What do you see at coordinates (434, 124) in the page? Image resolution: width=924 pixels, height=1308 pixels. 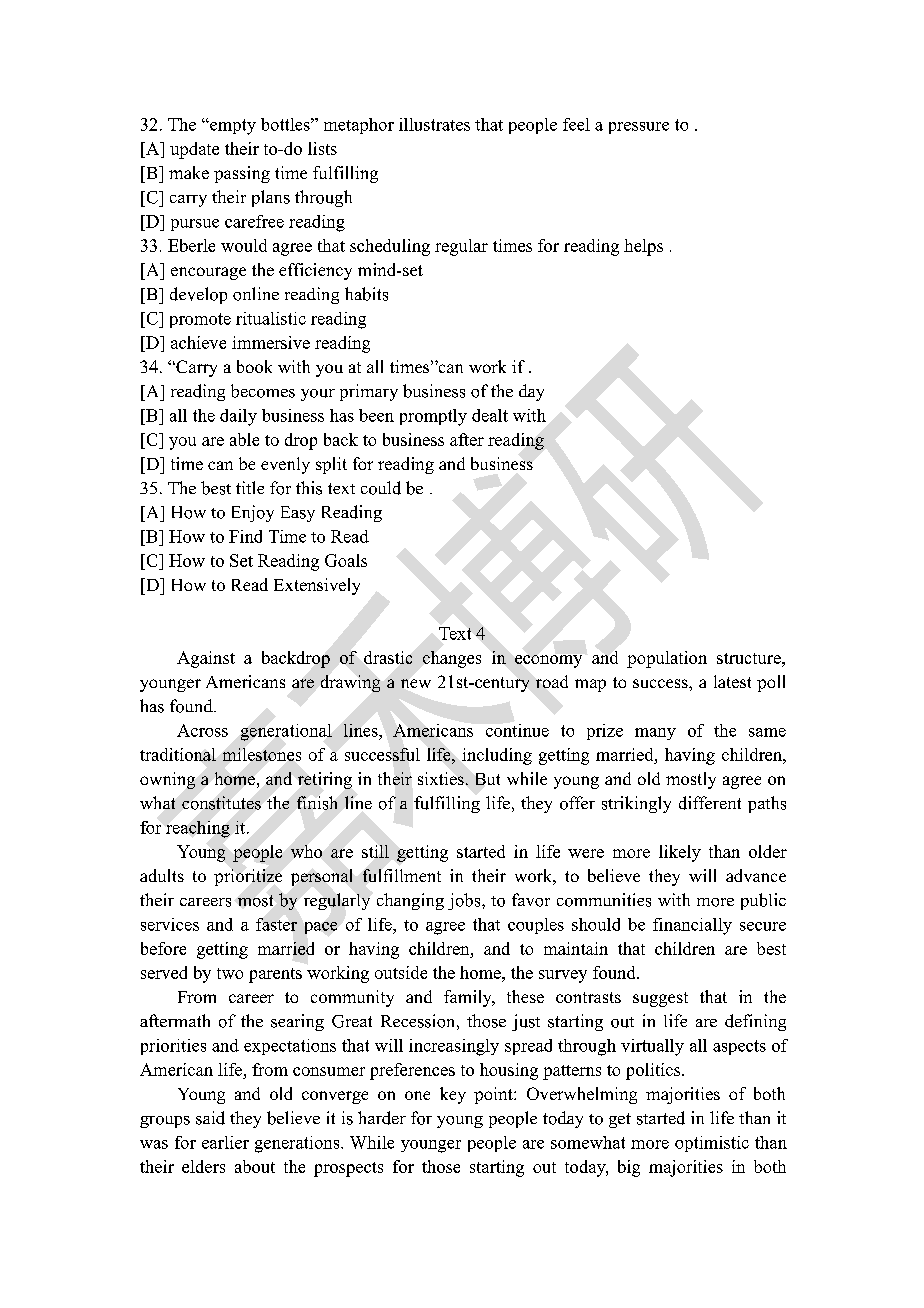 I see `illustrates` at bounding box center [434, 124].
